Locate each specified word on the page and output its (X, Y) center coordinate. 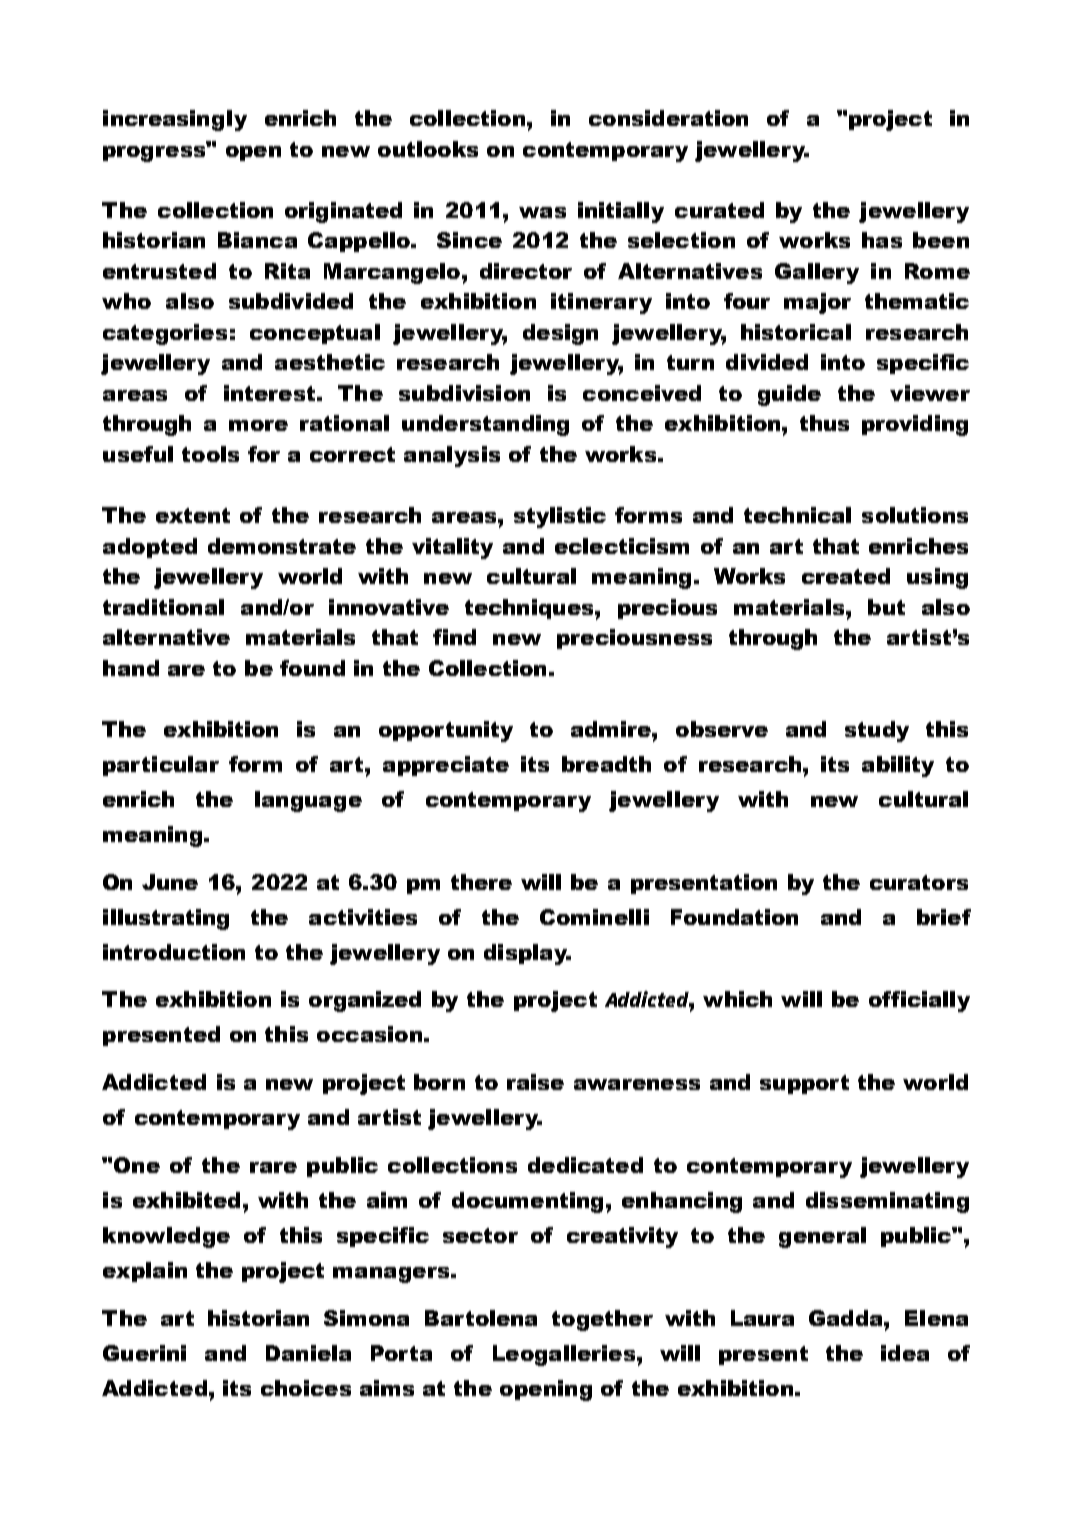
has (882, 240)
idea (905, 1353)
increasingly (175, 120)
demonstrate (282, 546)
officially (919, 1001)
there (481, 882)
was (542, 212)
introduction (174, 952)
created (846, 576)
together (602, 1320)
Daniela (308, 1353)
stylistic (560, 517)
